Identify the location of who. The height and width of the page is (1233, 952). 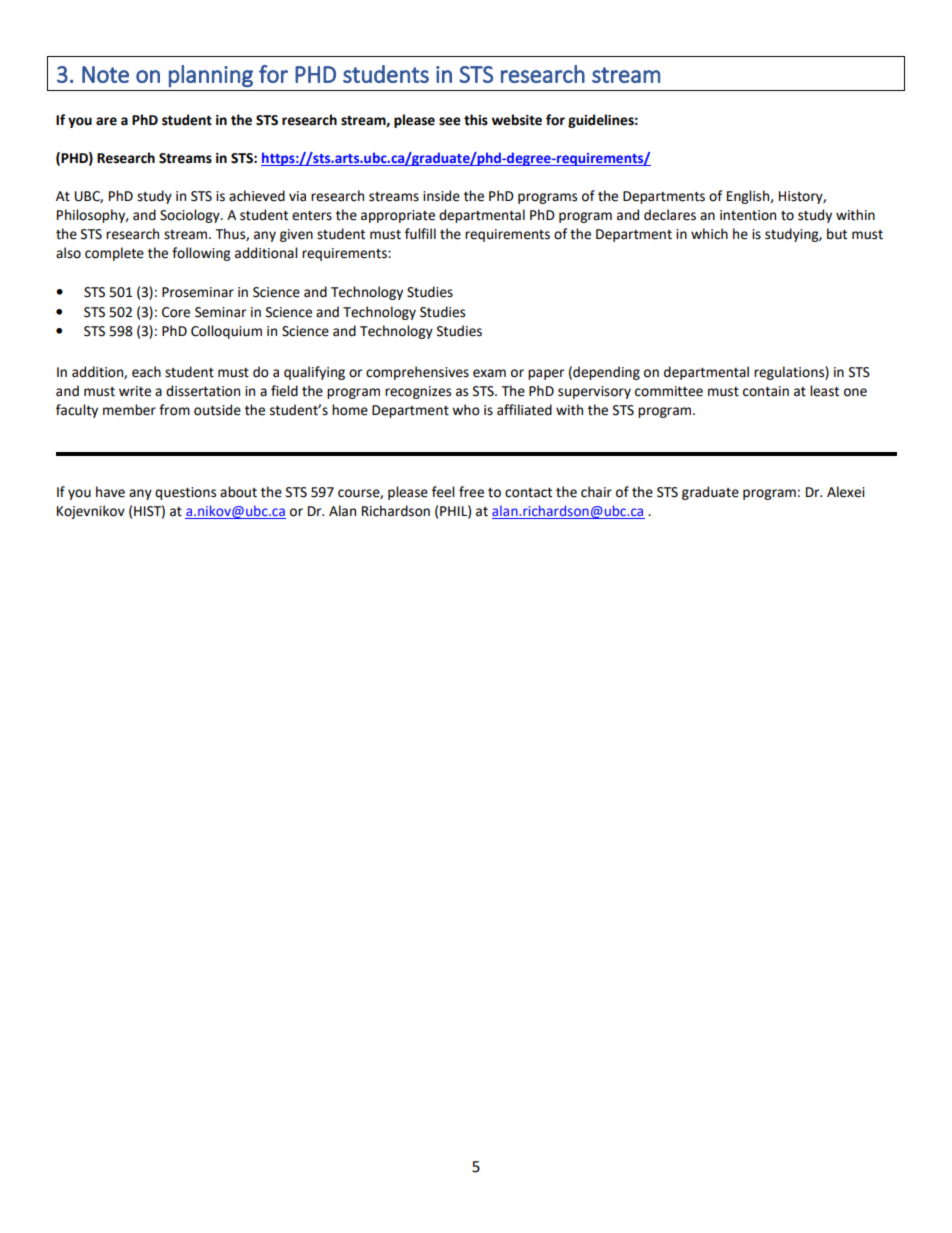
(466, 410).
